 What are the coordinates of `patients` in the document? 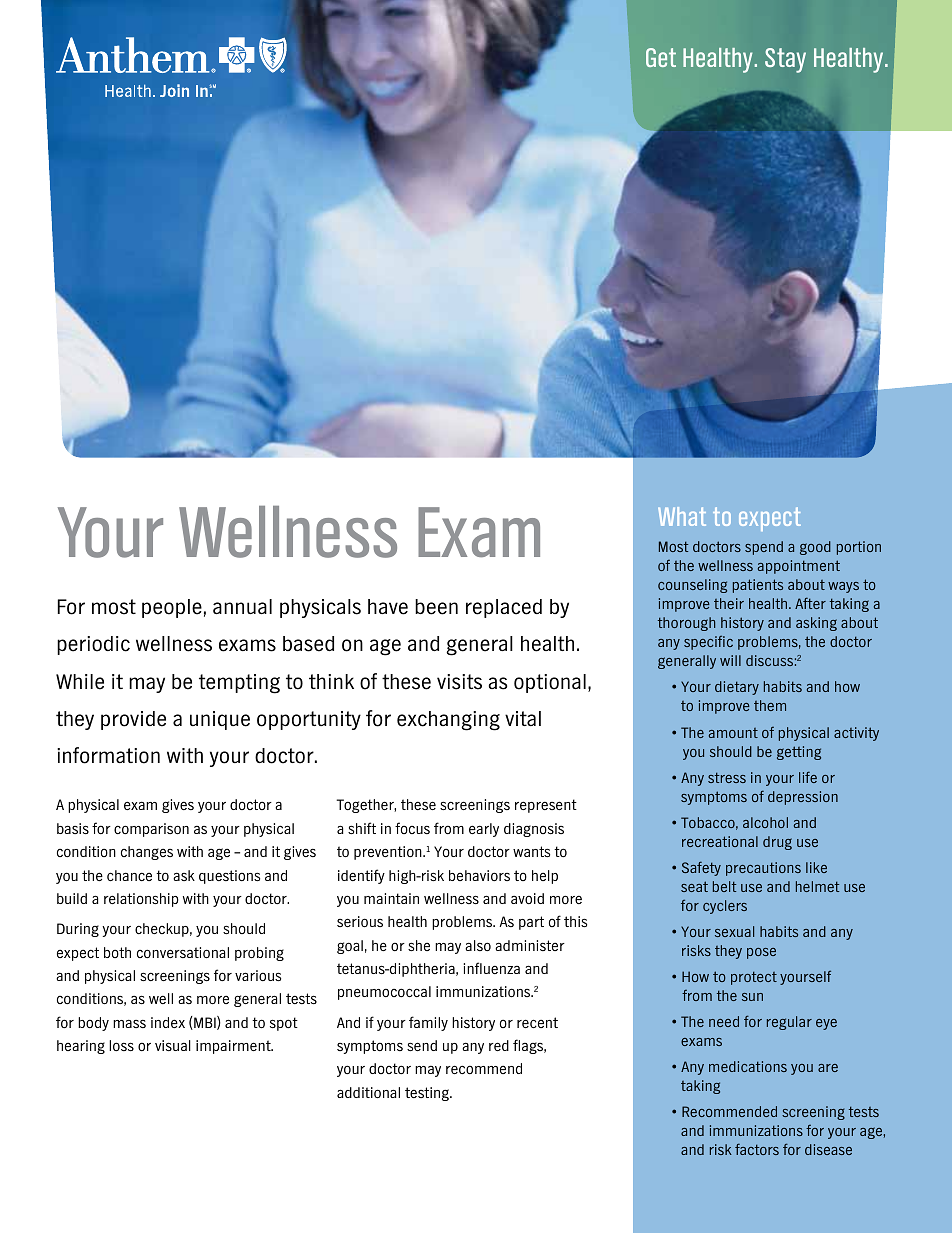 It's located at (758, 586).
